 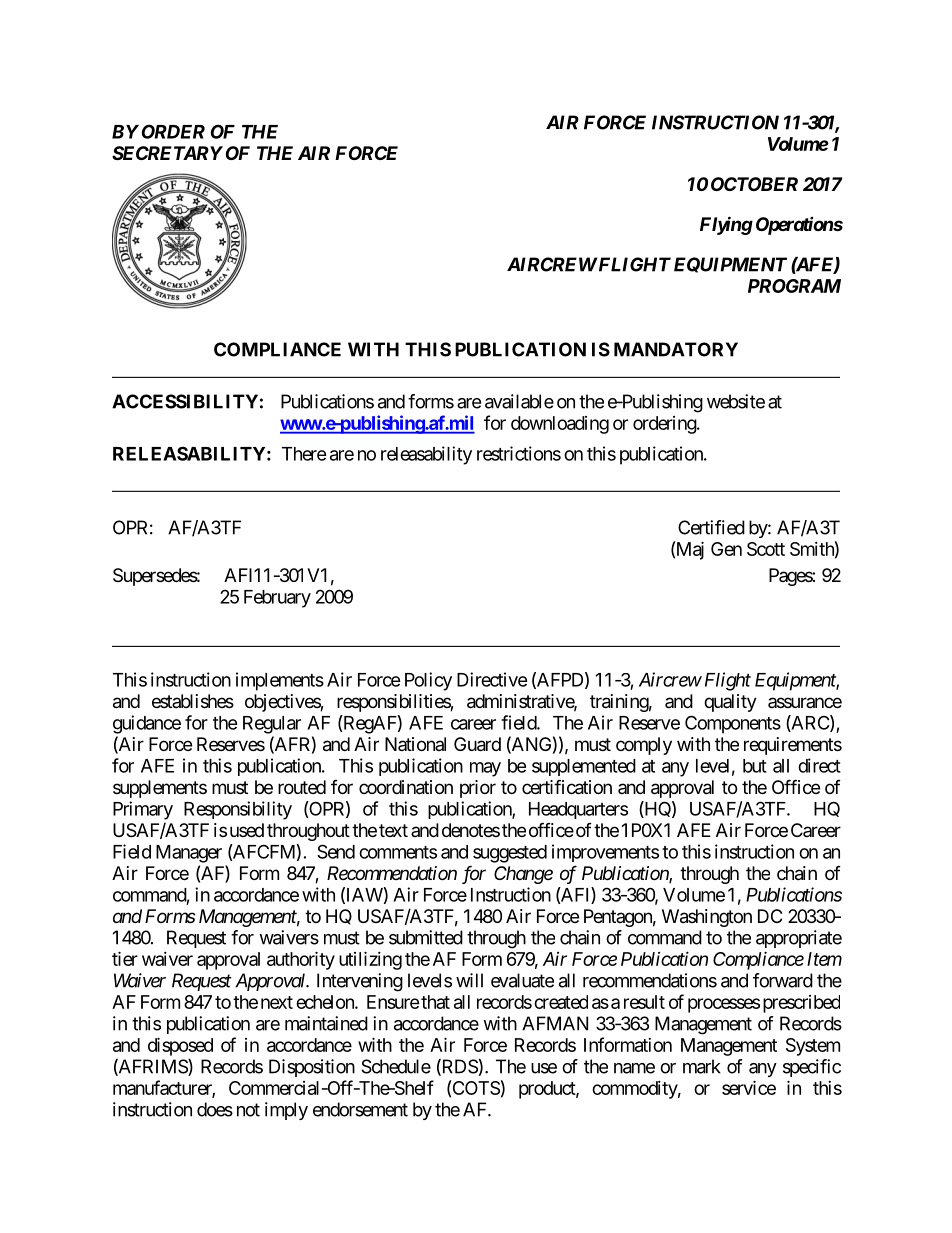 I want to click on PROGRAM, so click(x=794, y=286).
